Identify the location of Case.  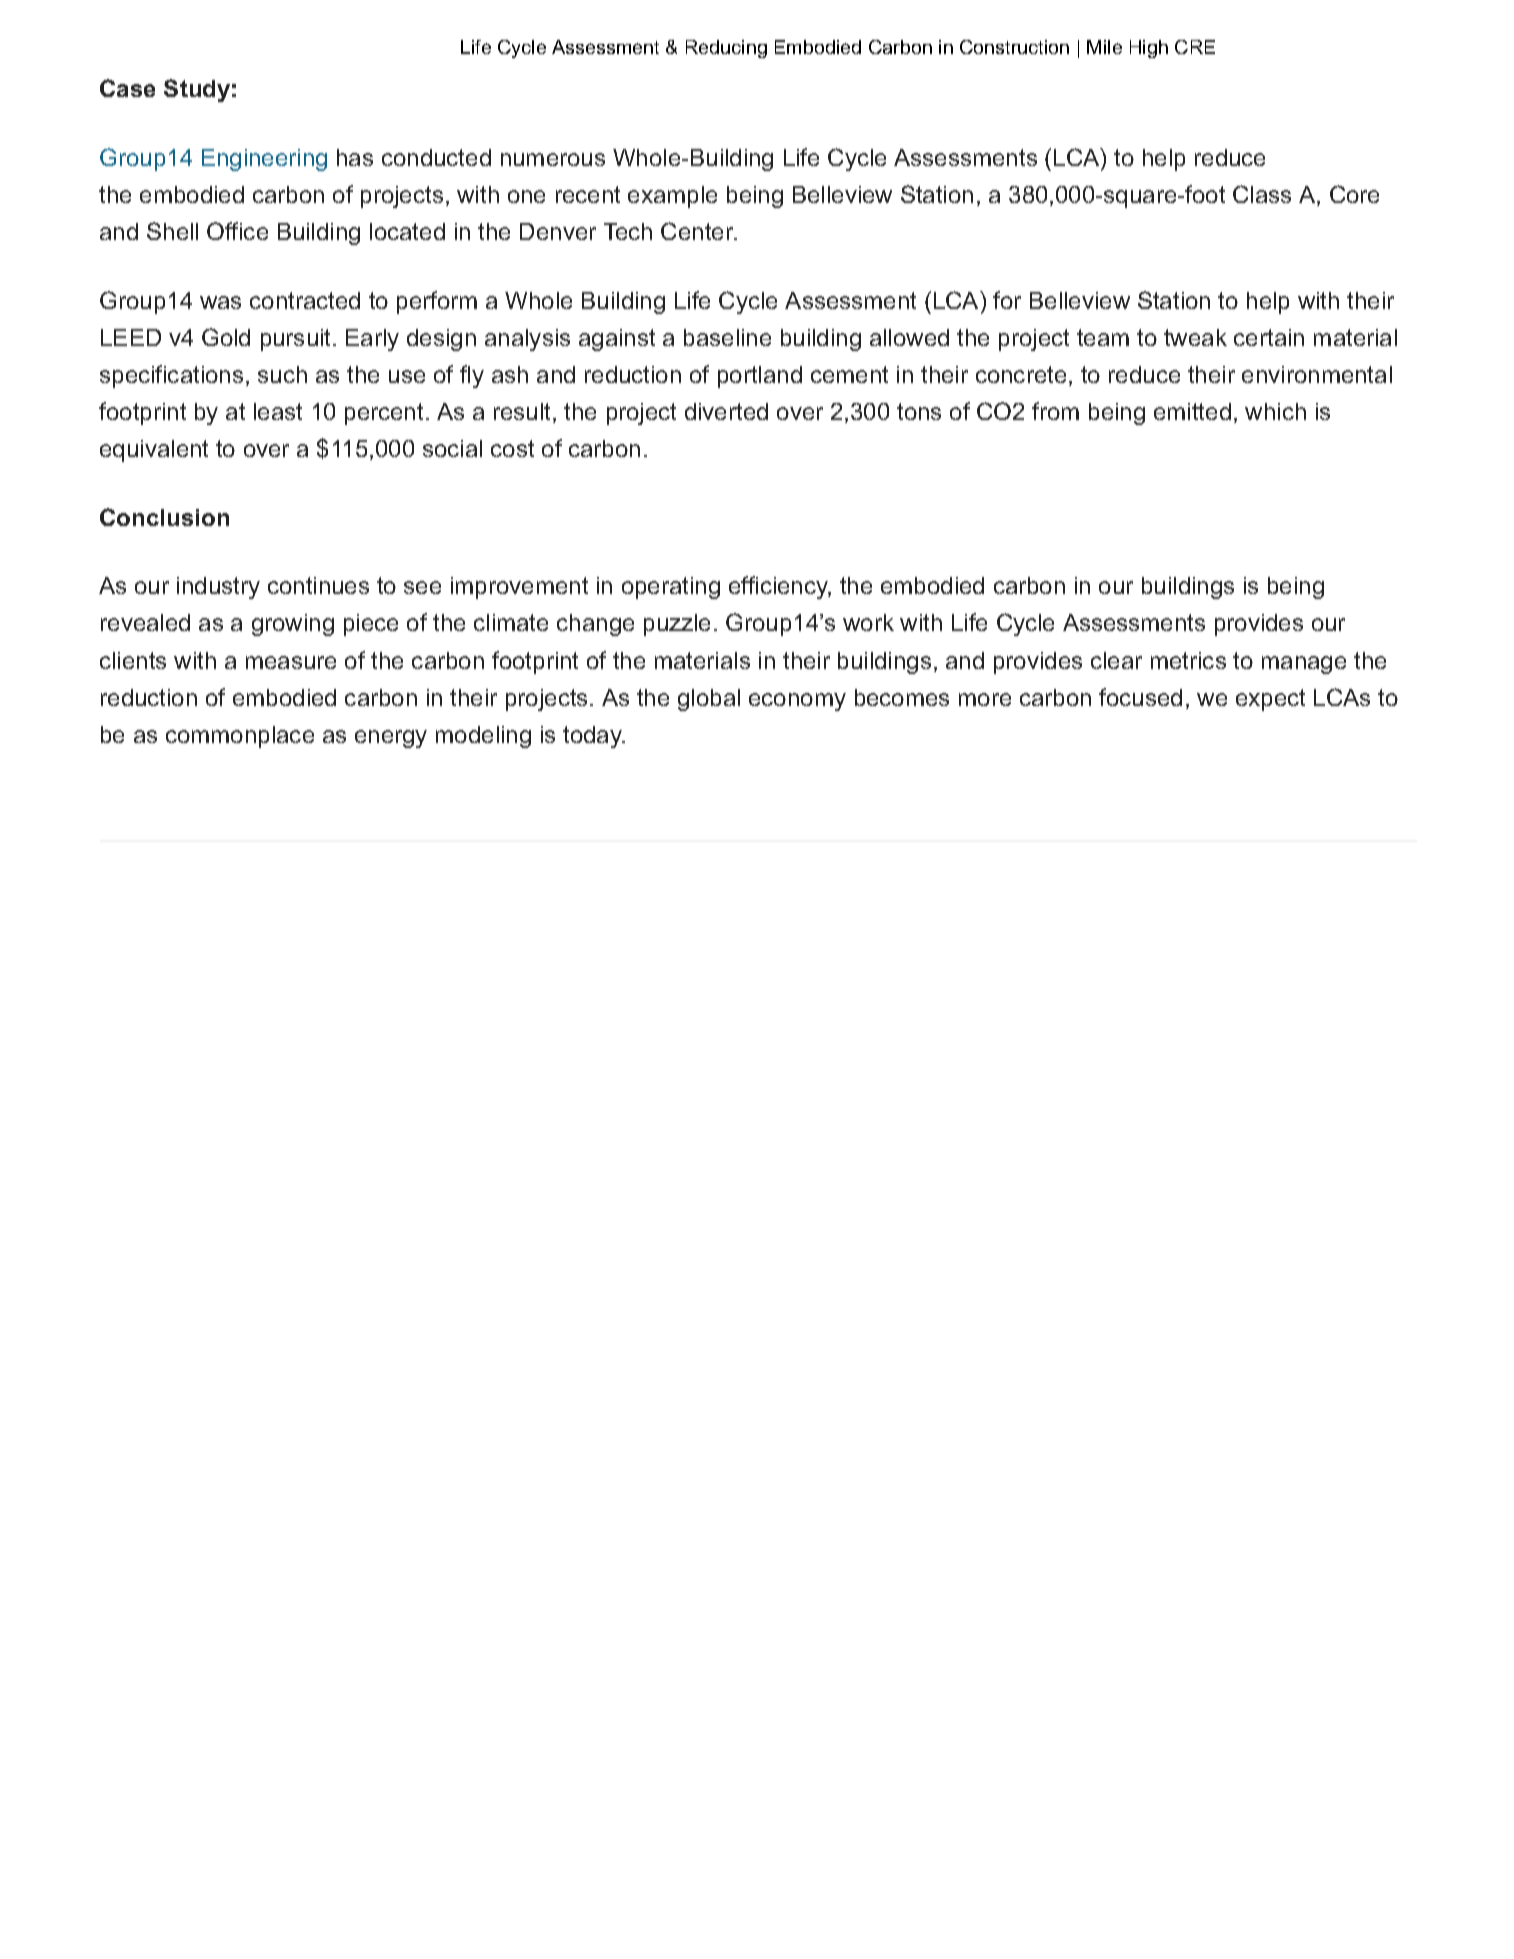
(127, 88).
